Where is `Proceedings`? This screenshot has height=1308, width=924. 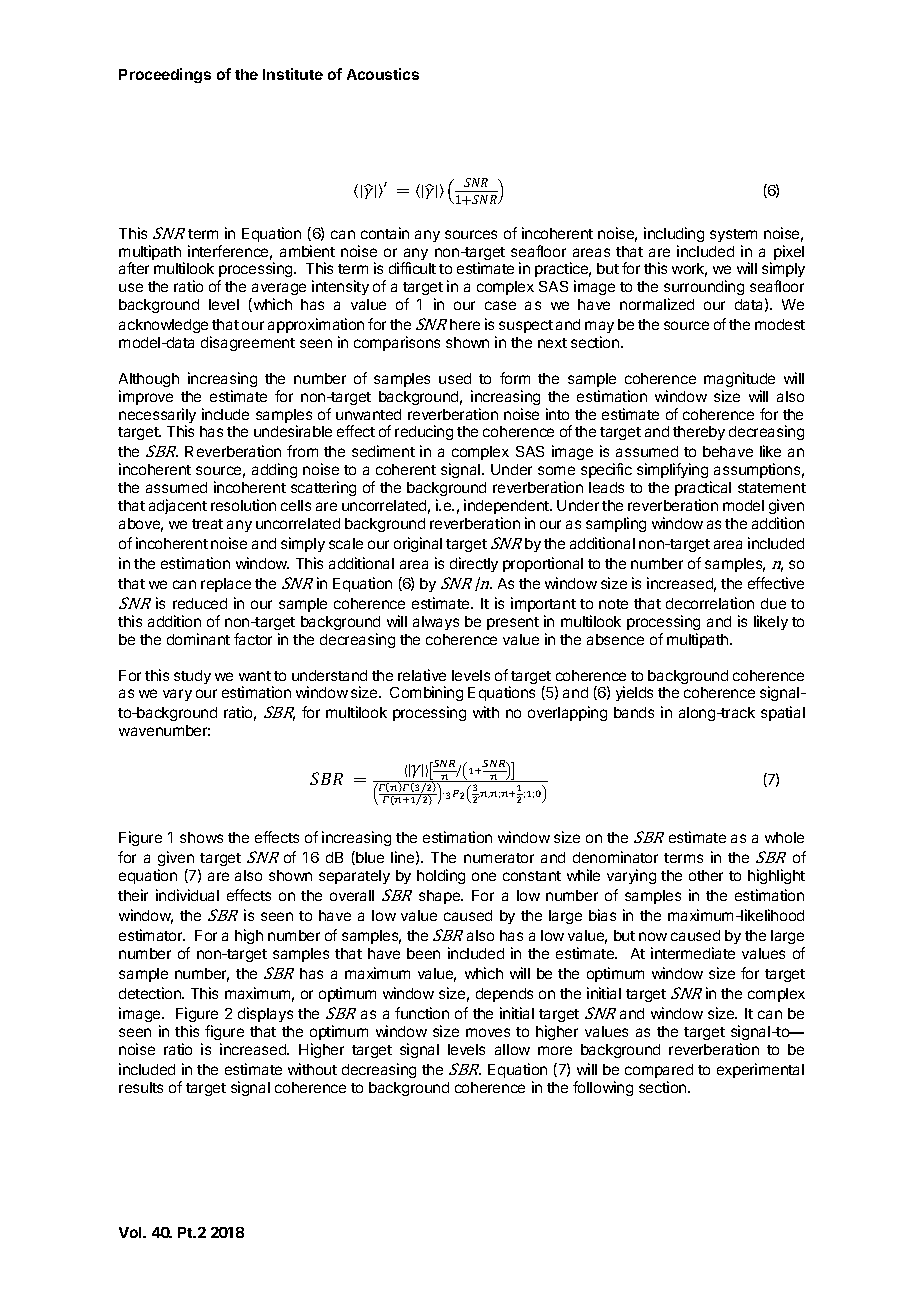
Proceedings is located at coordinates (165, 75).
